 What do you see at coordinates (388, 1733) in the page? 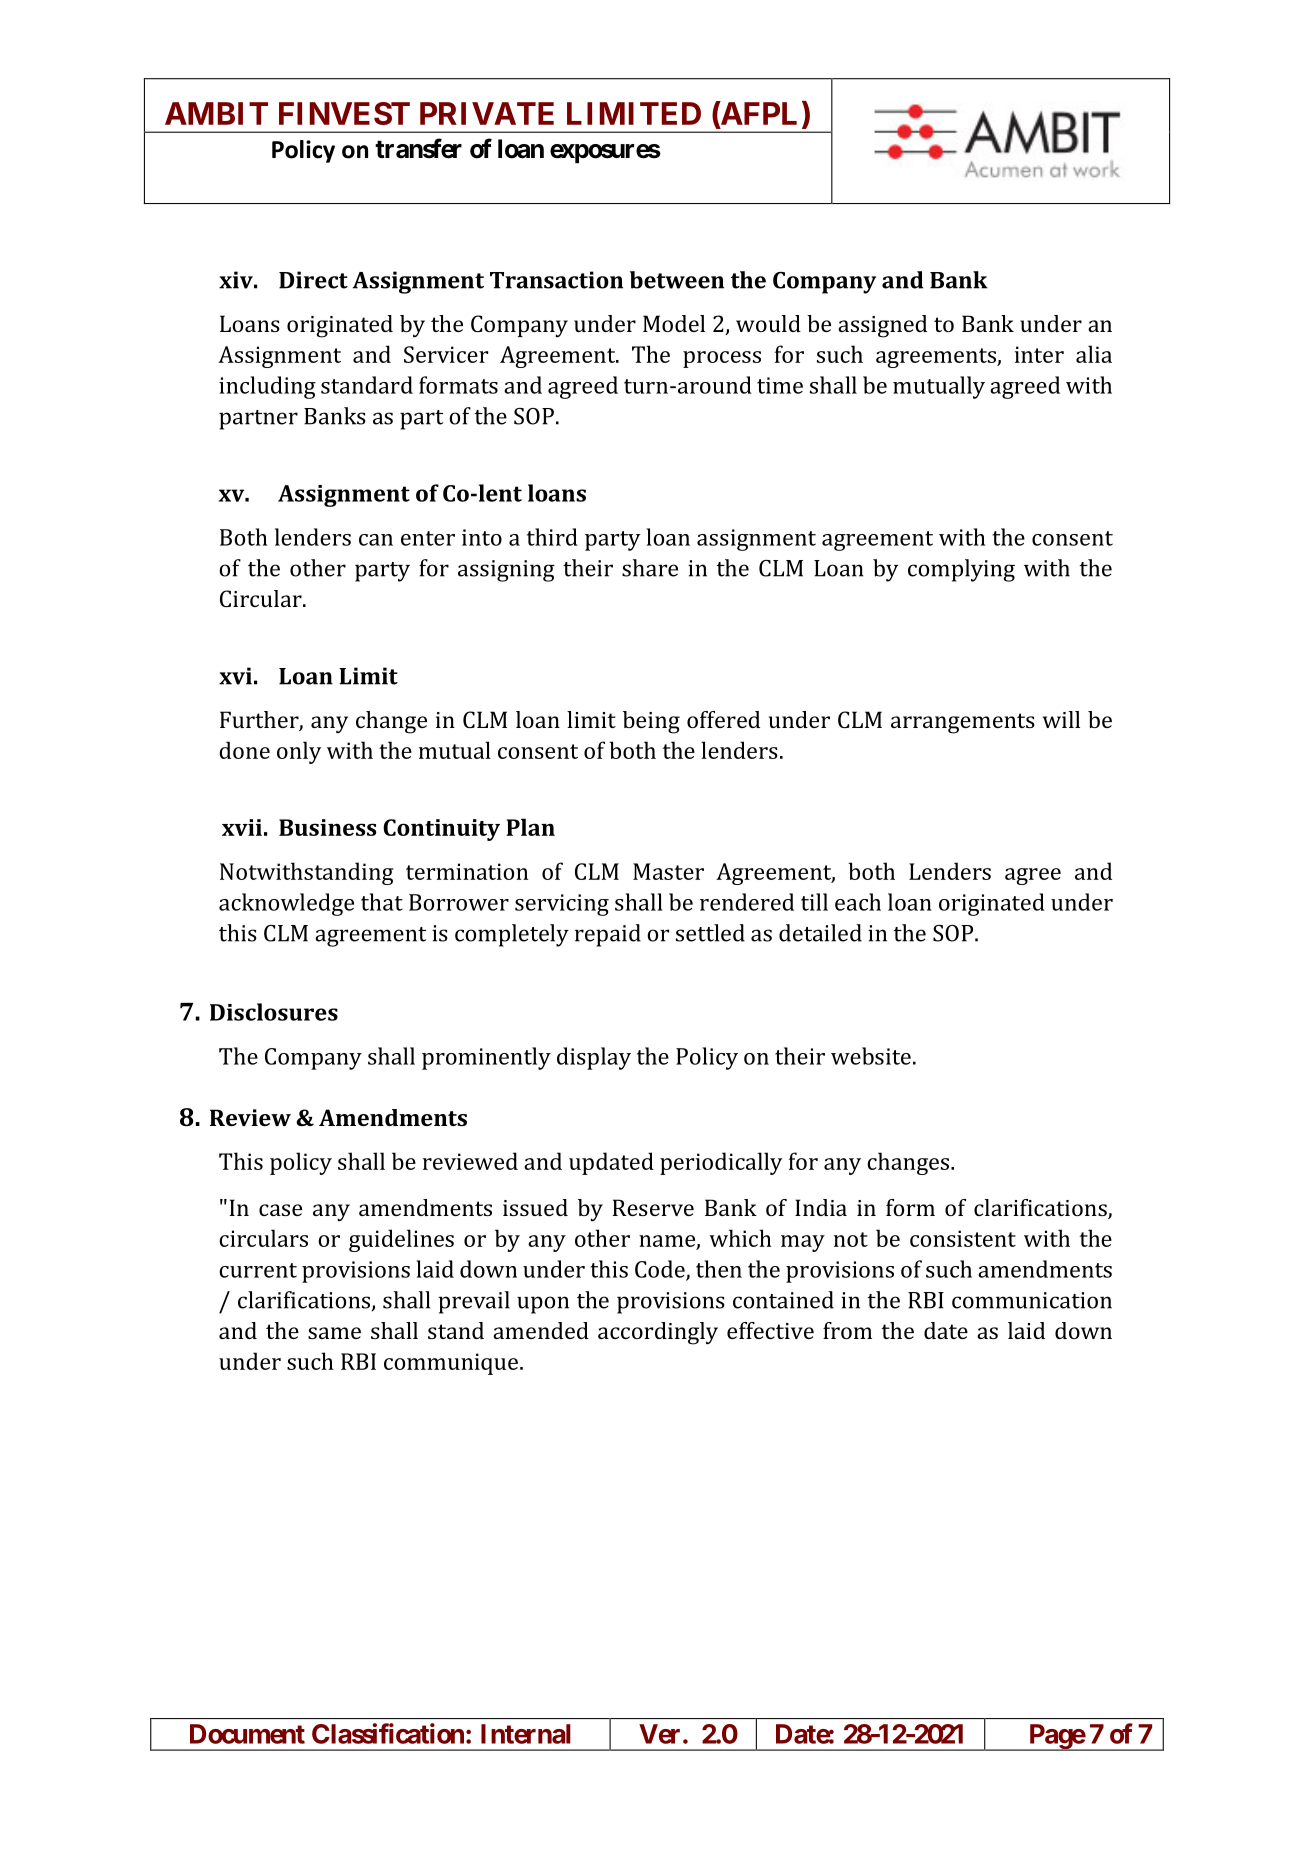
I see `Classification` at bounding box center [388, 1733].
